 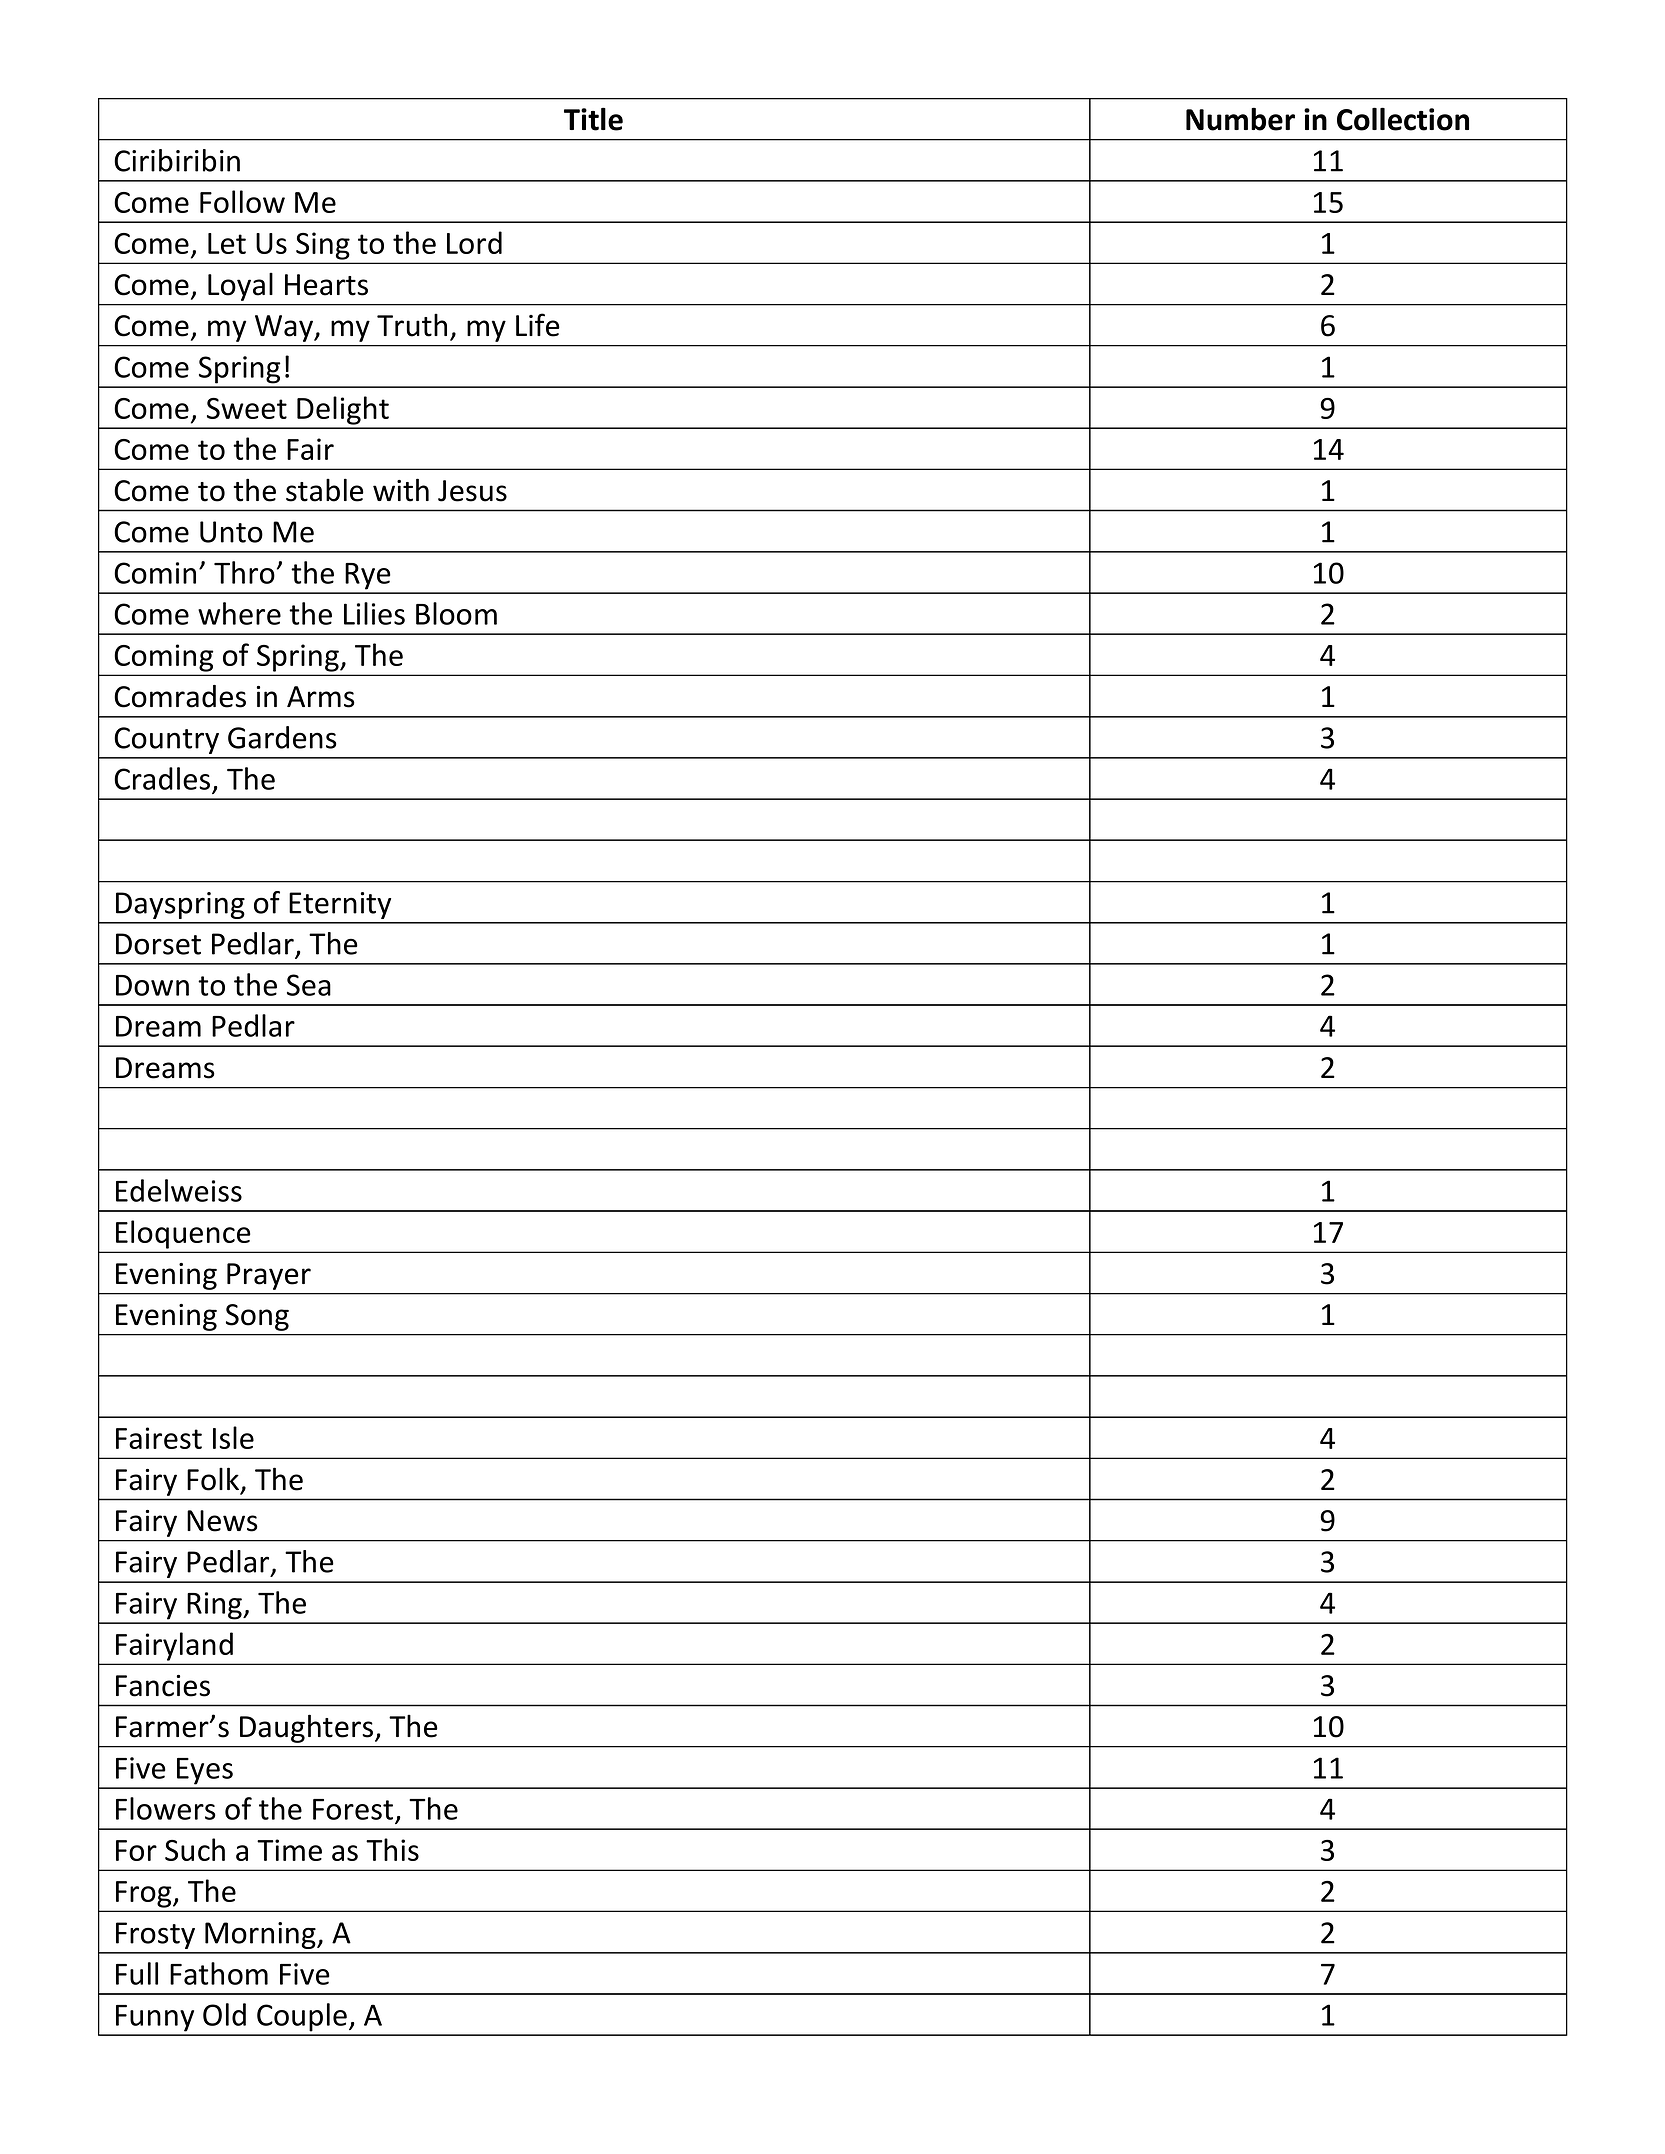 What do you see at coordinates (257, 1317) in the page?
I see `Song` at bounding box center [257, 1317].
